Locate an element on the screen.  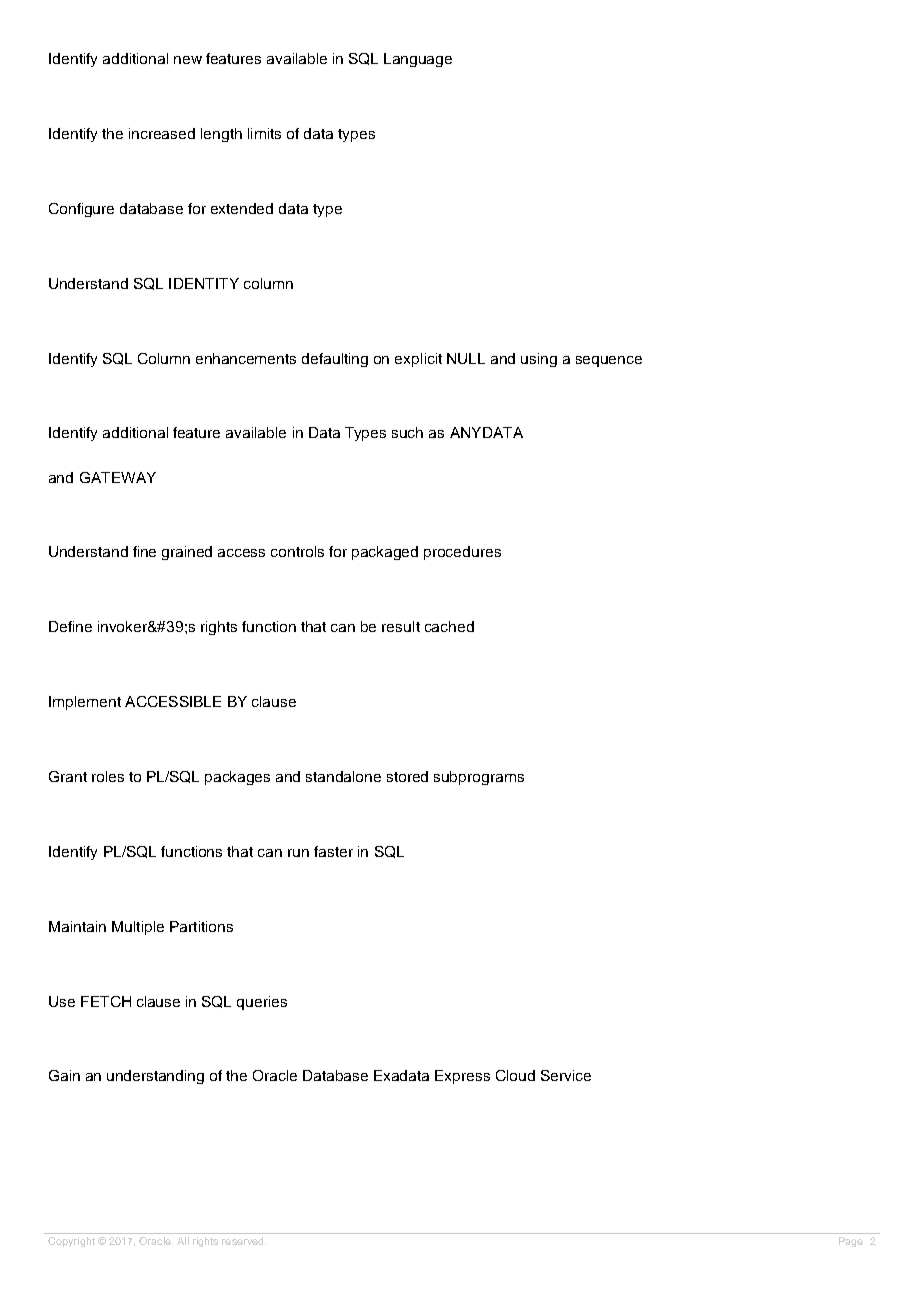
roles is located at coordinates (108, 776).
